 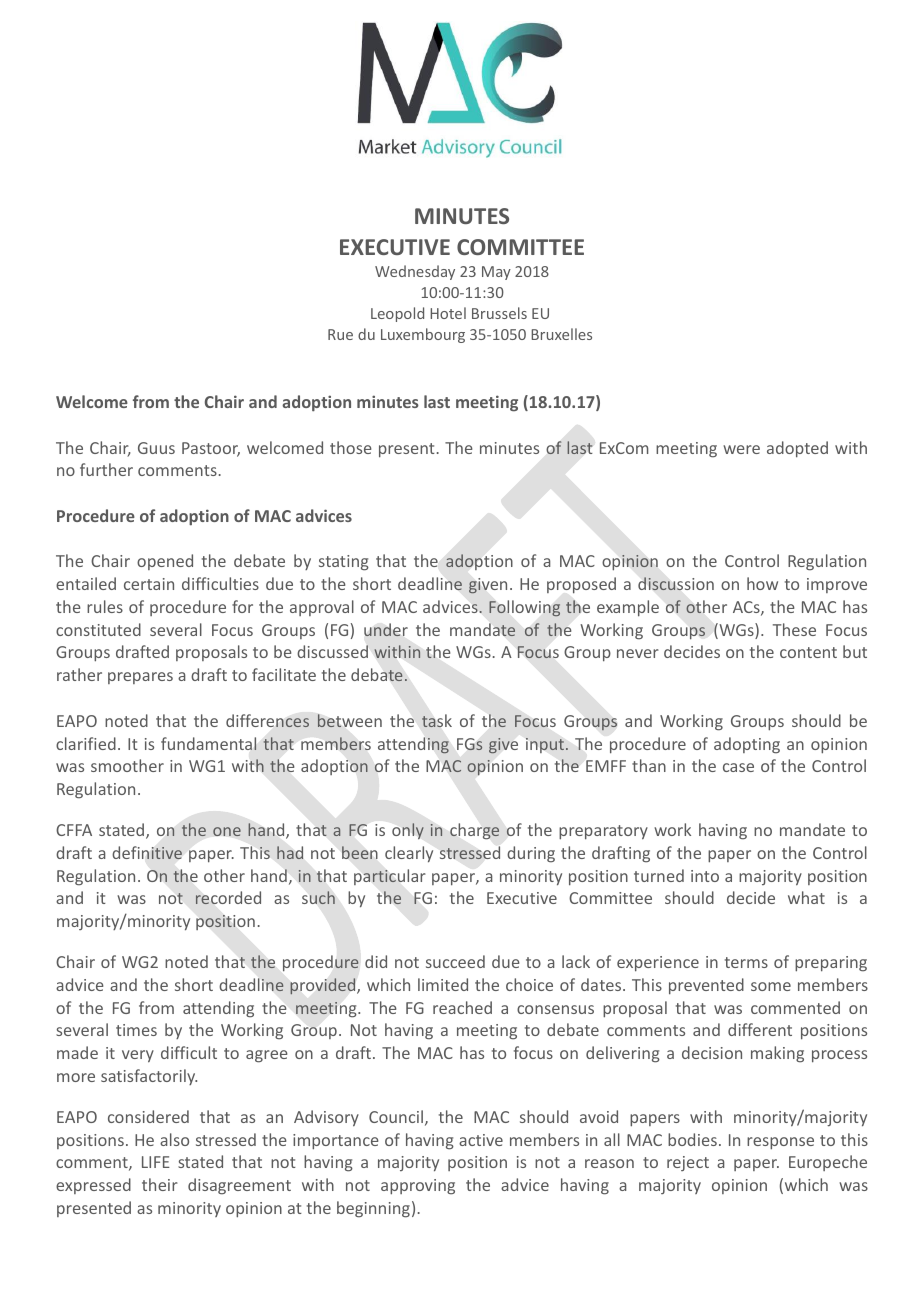 I want to click on terms, so click(x=746, y=962).
